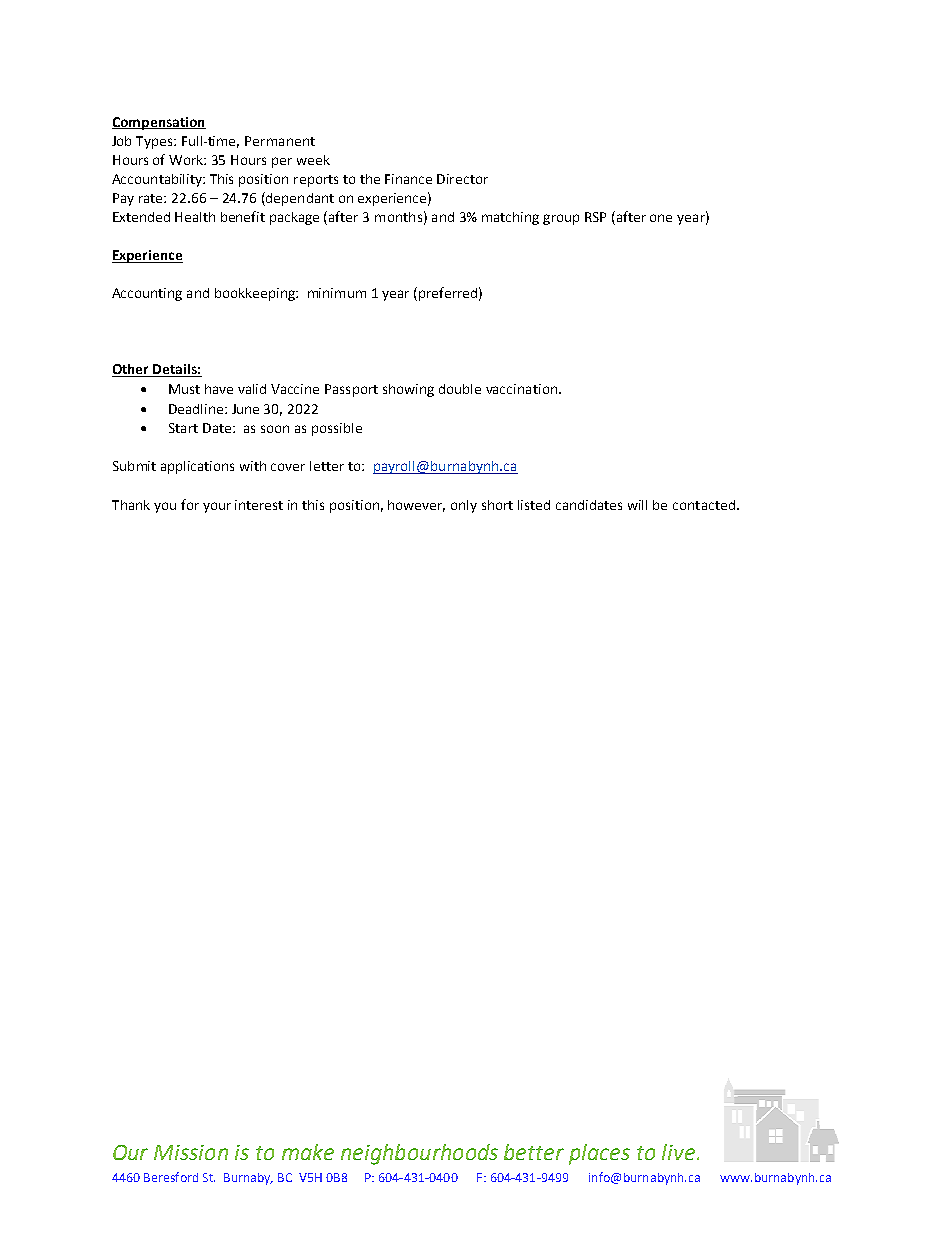 This screenshot has width=952, height=1233. What do you see at coordinates (184, 389) in the screenshot?
I see `Must` at bounding box center [184, 389].
